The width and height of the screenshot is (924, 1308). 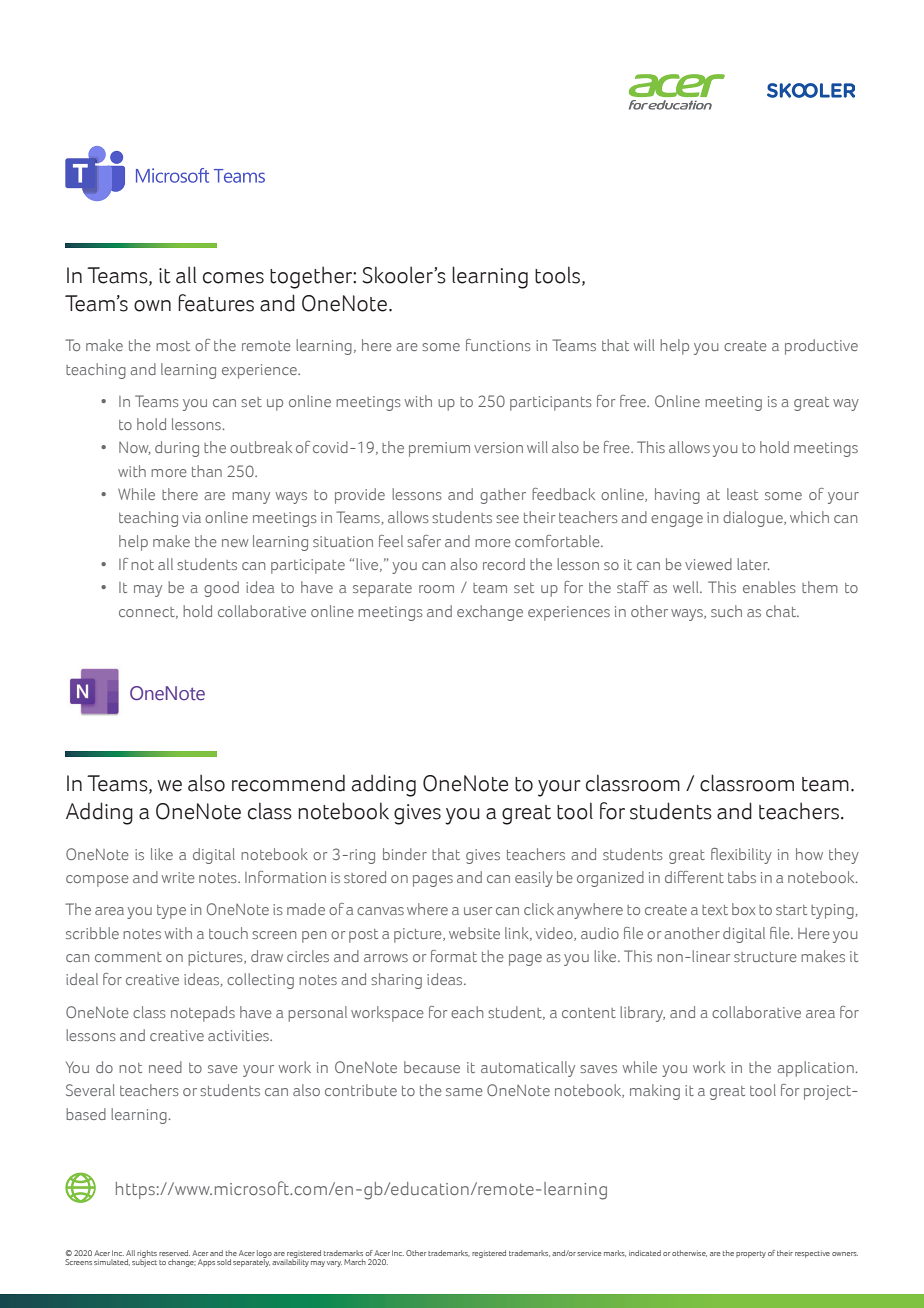 I want to click on productive, so click(x=821, y=347).
